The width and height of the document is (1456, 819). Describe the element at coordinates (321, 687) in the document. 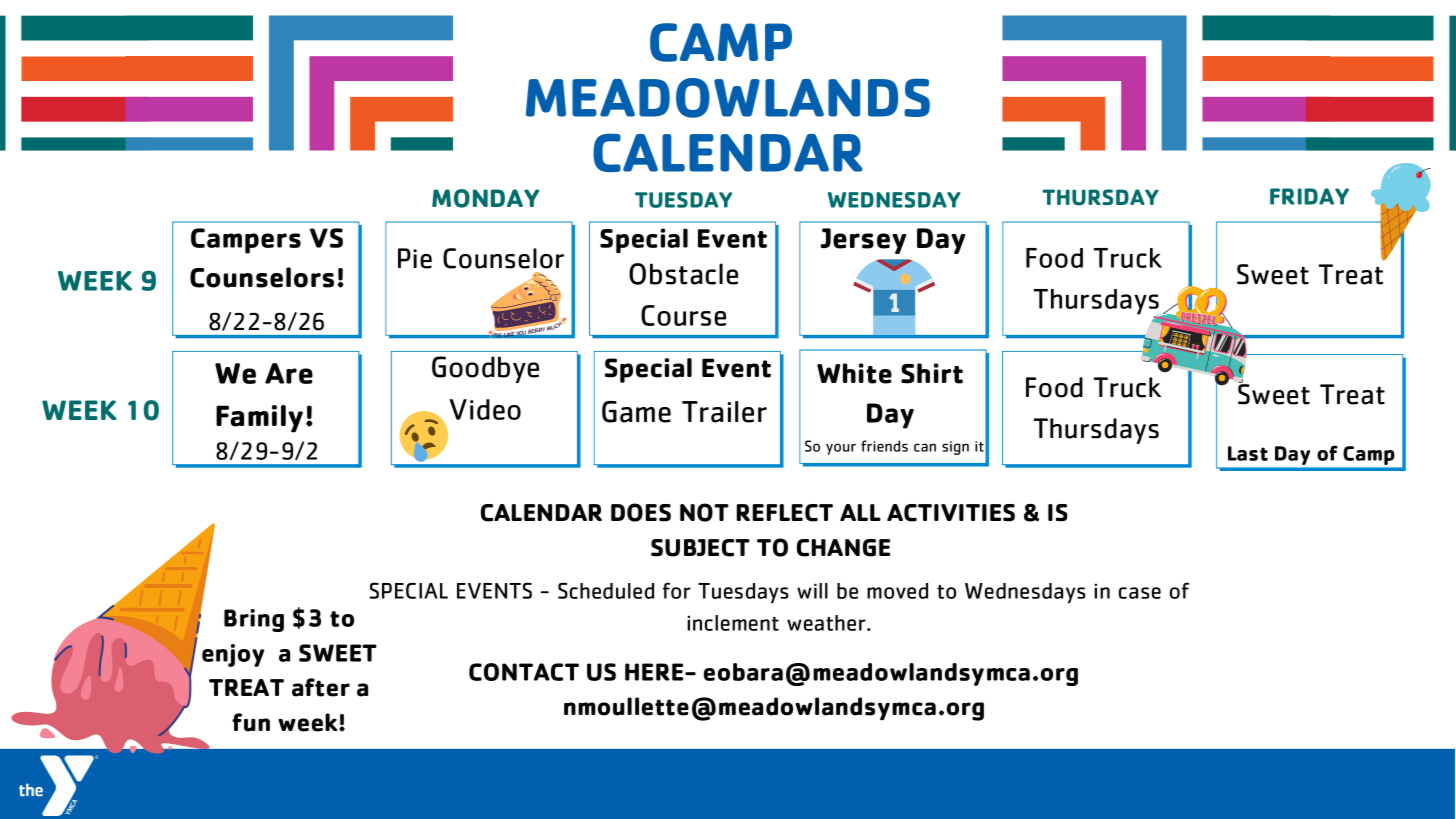

I see `after` at that location.
